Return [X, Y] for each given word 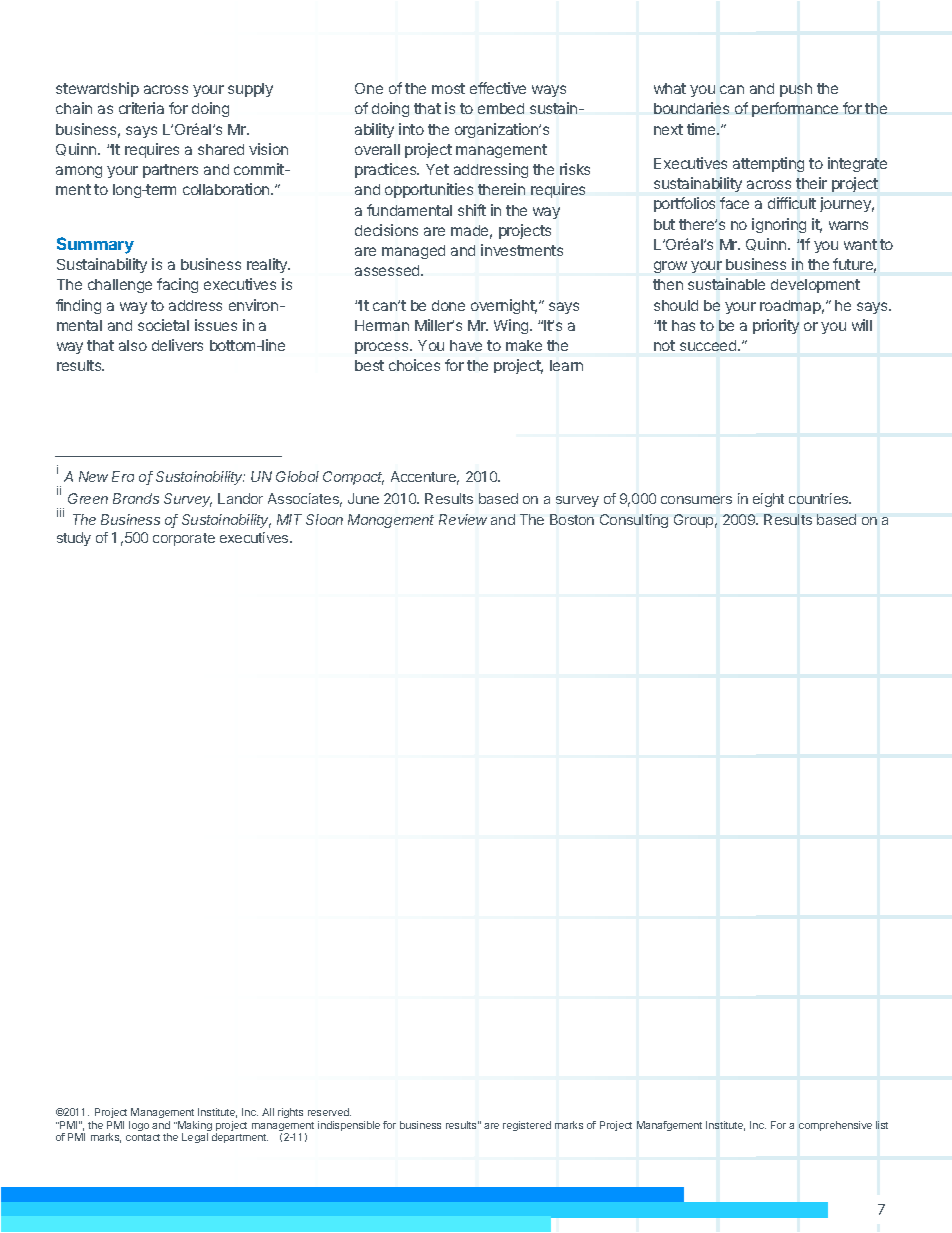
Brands [136, 498]
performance [795, 109]
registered [527, 1126]
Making [194, 1127]
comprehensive [835, 1126]
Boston [572, 519]
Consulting [634, 521]
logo [139, 1126]
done [448, 305]
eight [768, 500]
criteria [141, 108]
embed [501, 108]
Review [463, 519]
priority [776, 326]
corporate [184, 539]
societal [163, 325]
